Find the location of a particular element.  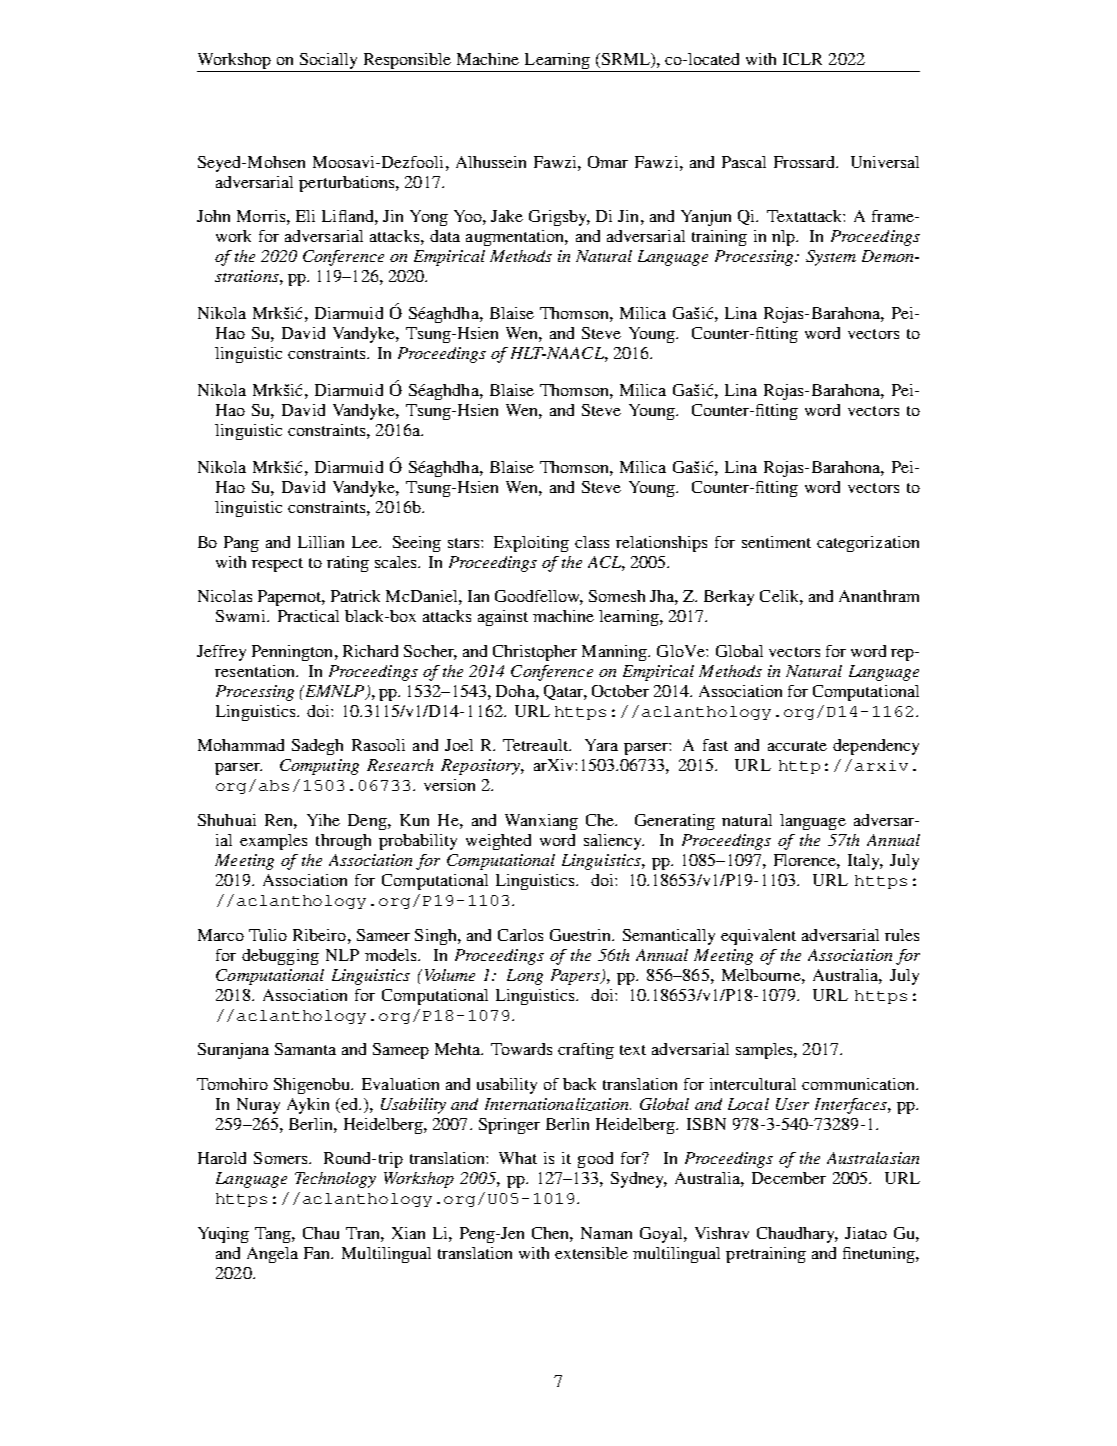

Omar is located at coordinates (608, 162).
